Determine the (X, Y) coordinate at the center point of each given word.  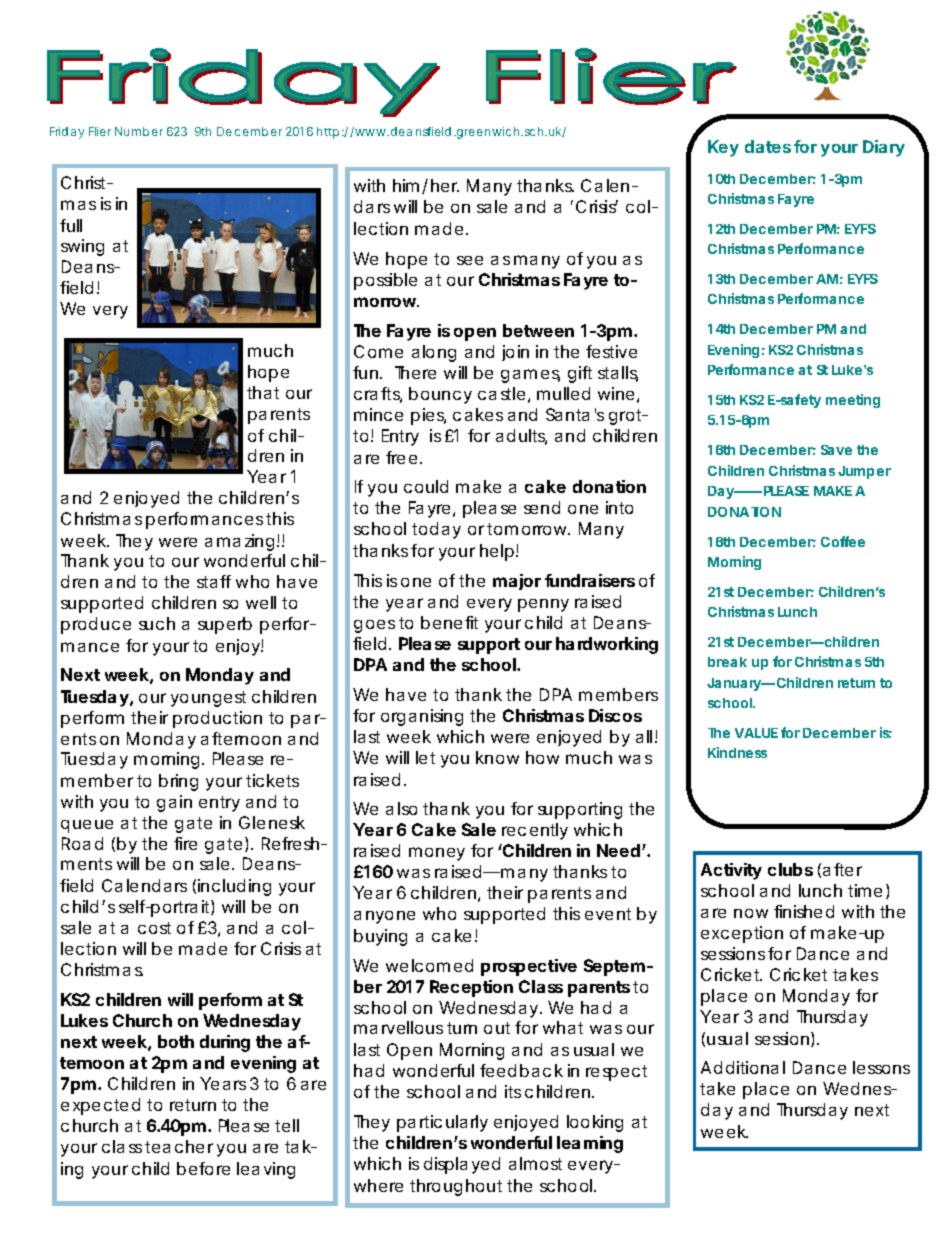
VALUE (756, 733)
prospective (529, 967)
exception (742, 934)
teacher (179, 1146)
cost (154, 928)
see (470, 260)
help (497, 552)
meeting (853, 401)
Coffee (843, 541)
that (263, 392)
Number (139, 131)
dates (768, 146)
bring (178, 782)
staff (214, 581)
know (497, 757)
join (515, 353)
